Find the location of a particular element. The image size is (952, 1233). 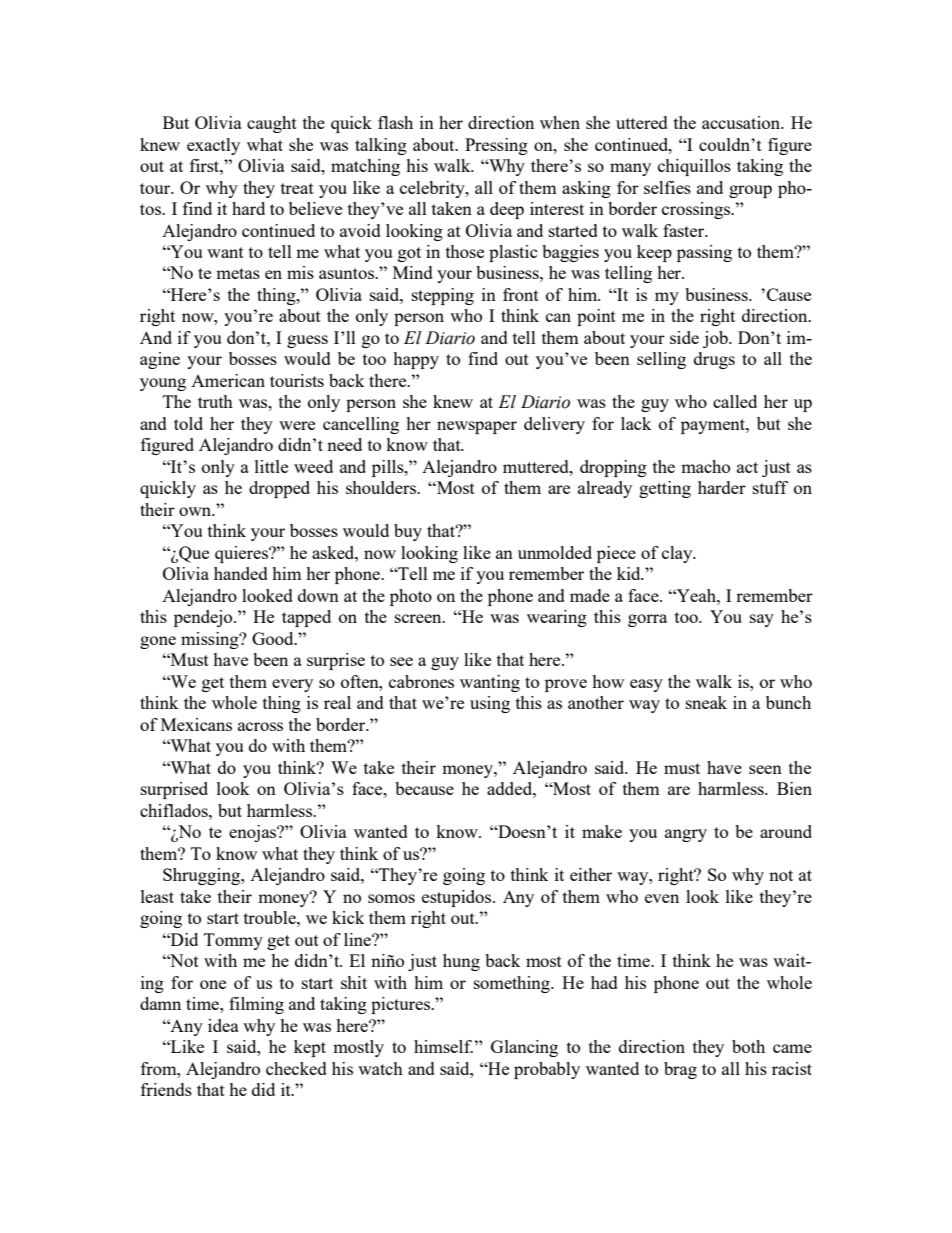

idea is located at coordinates (223, 1025).
